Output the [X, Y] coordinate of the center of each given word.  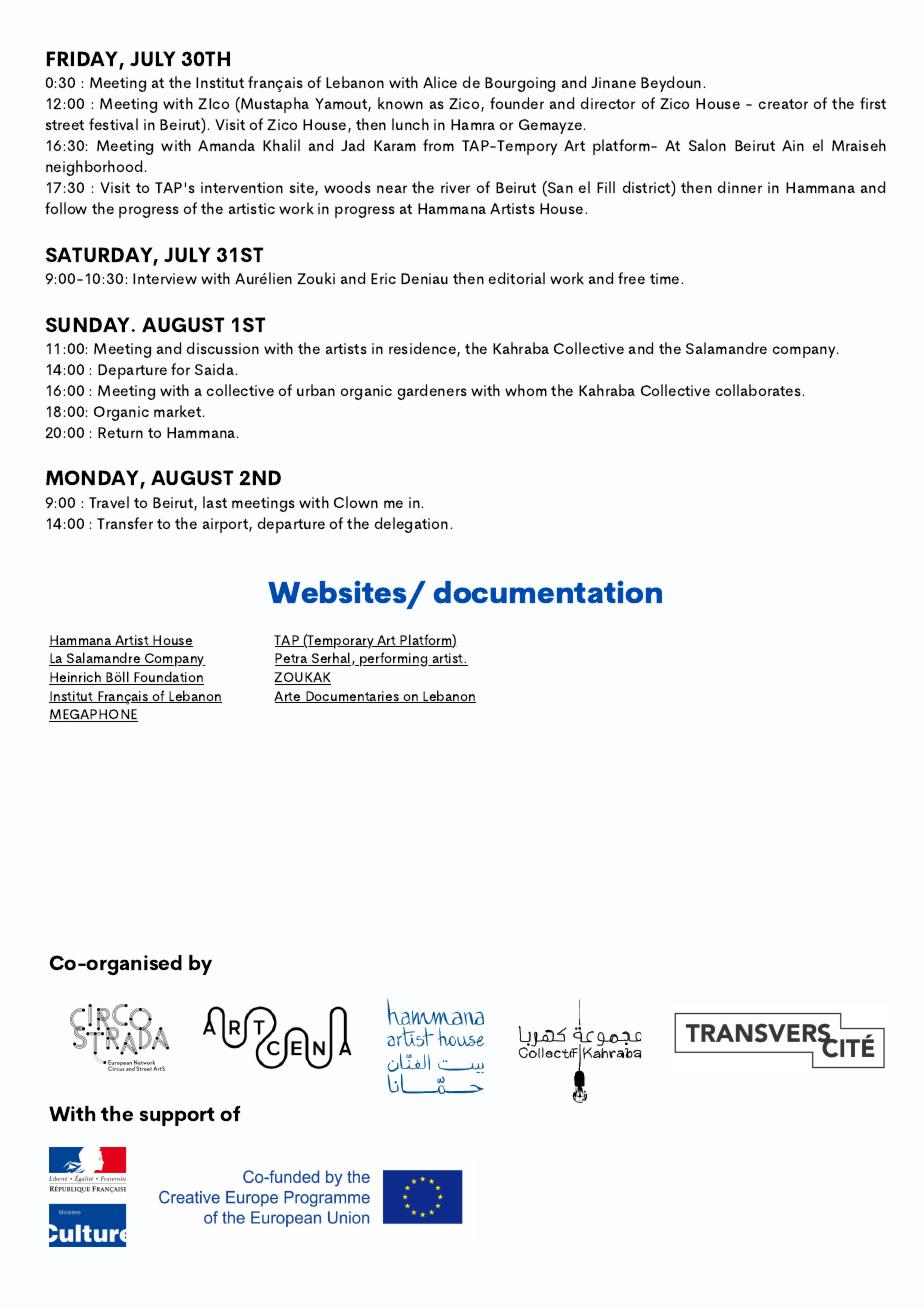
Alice [440, 82]
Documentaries [352, 697]
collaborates [758, 390]
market [179, 411]
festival [113, 124]
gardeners [432, 392]
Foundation [168, 678]
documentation [547, 592]
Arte [288, 697]
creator [783, 104]
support [177, 1116]
